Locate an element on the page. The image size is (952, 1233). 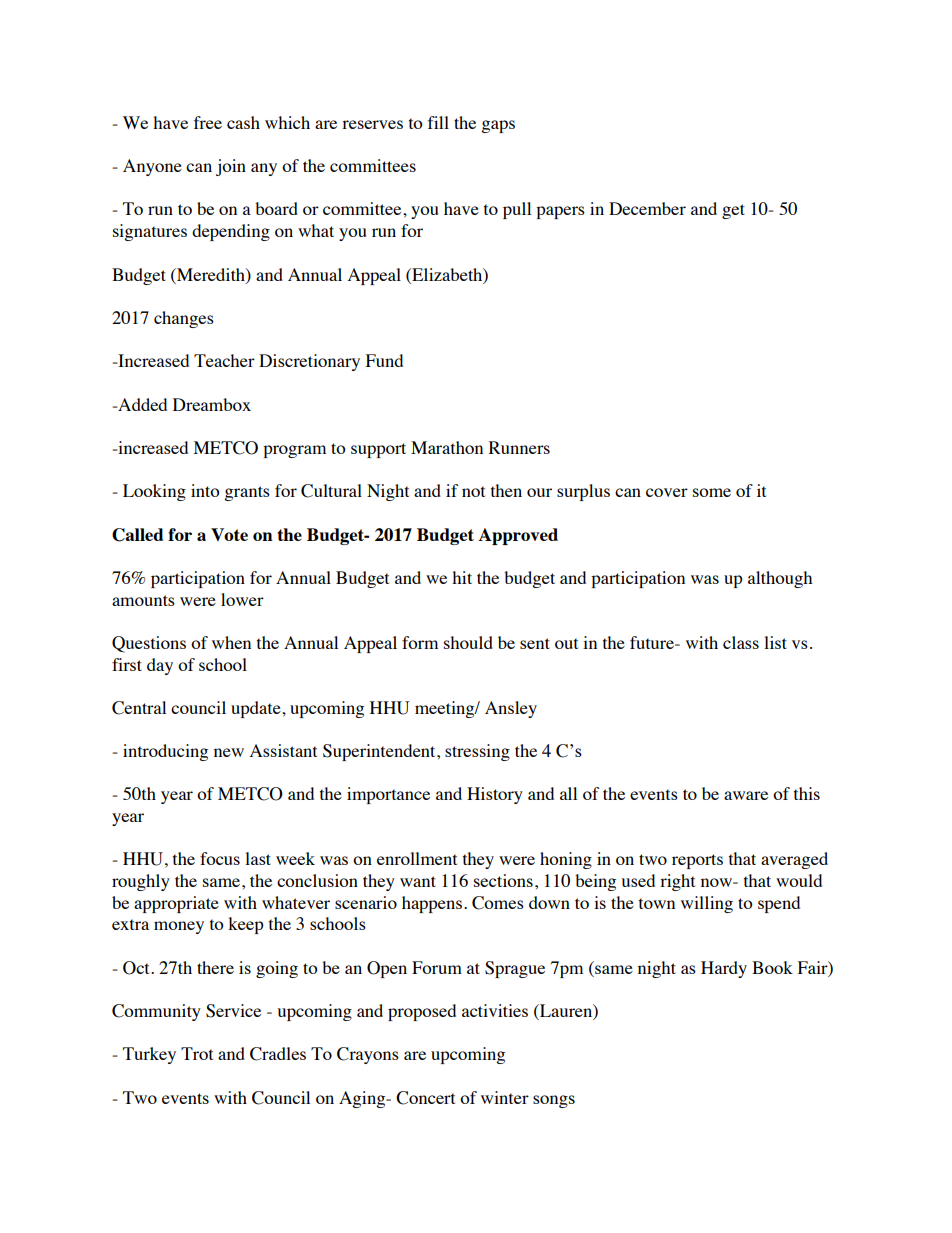
aware is located at coordinates (746, 795).
